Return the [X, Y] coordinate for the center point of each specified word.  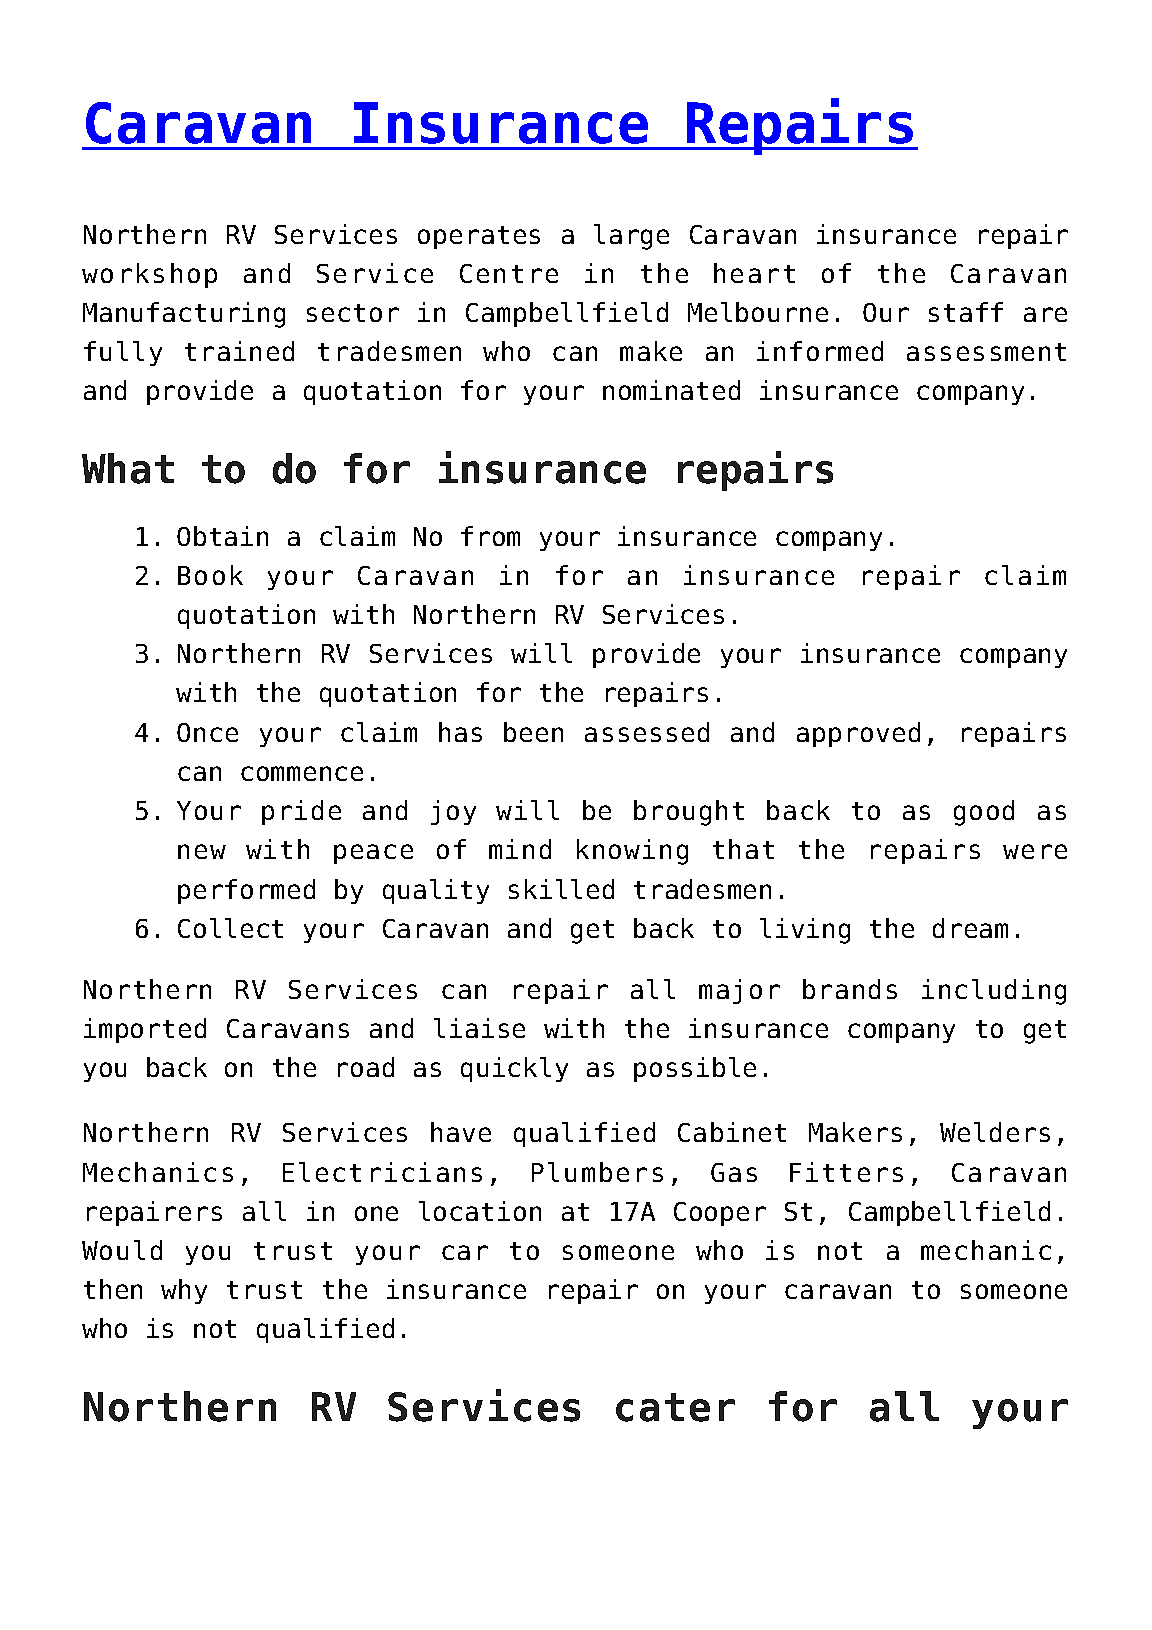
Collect [230, 928]
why [184, 1291]
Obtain [222, 536]
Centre [509, 273]
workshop [149, 275]
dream [970, 928]
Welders [995, 1132]
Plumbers [597, 1172]
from [490, 536]
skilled [561, 889]
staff [966, 312]
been [533, 732]
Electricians [382, 1172]
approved [858, 734]
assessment [986, 352]
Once [207, 732]
